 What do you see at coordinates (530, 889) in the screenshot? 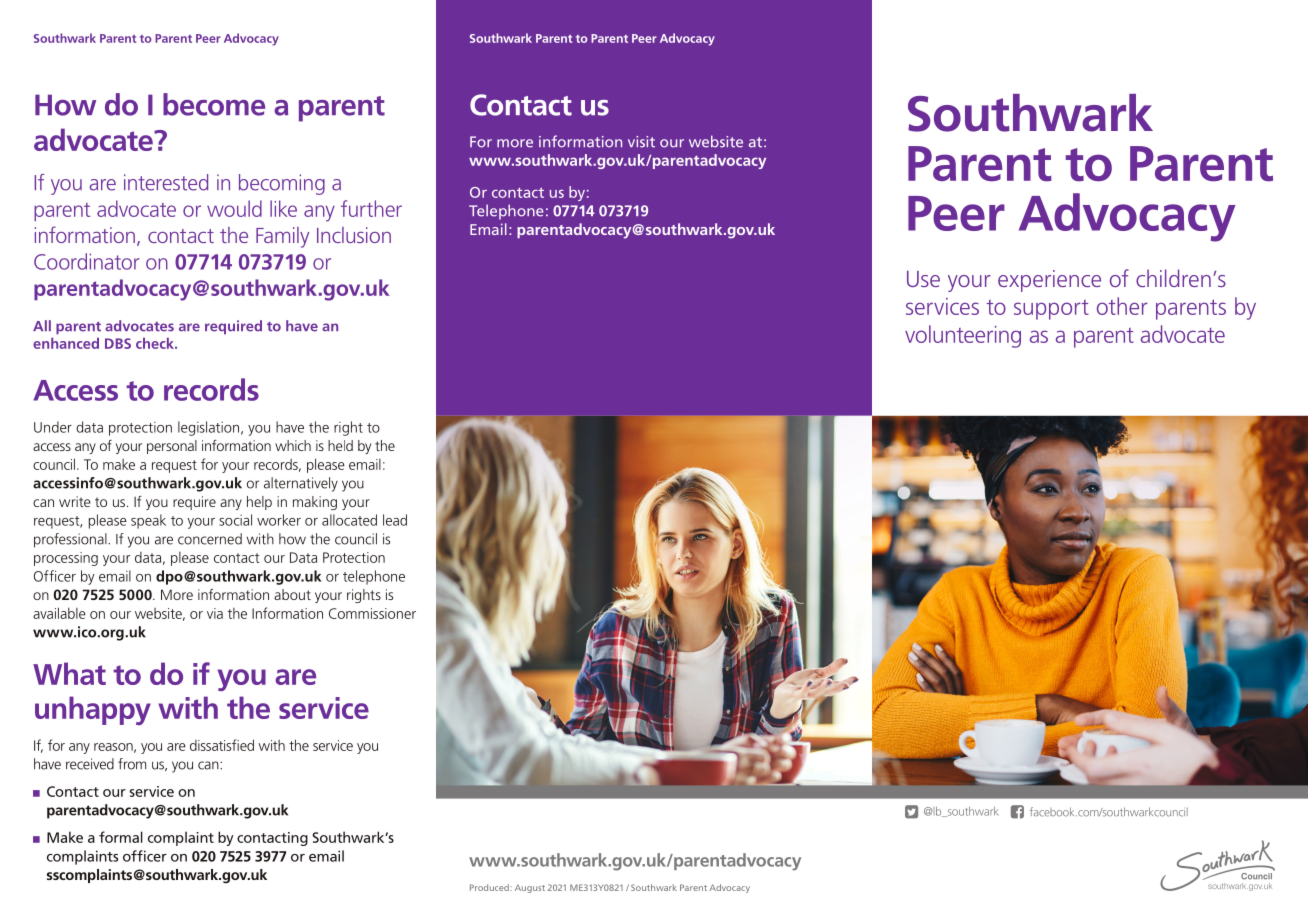
I see `August` at bounding box center [530, 889].
